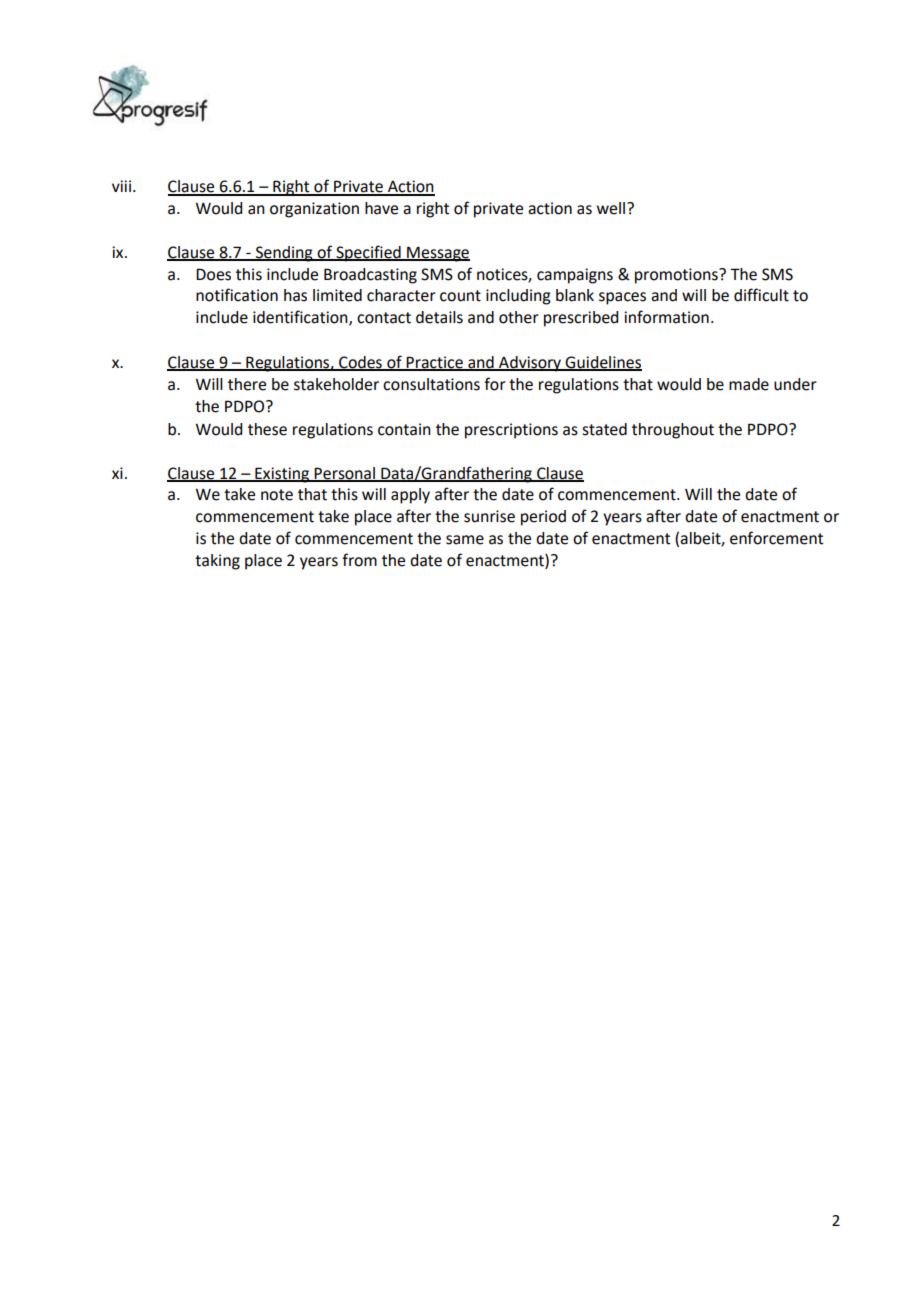  Describe the element at coordinates (612, 208) in the image. I see `well` at that location.
